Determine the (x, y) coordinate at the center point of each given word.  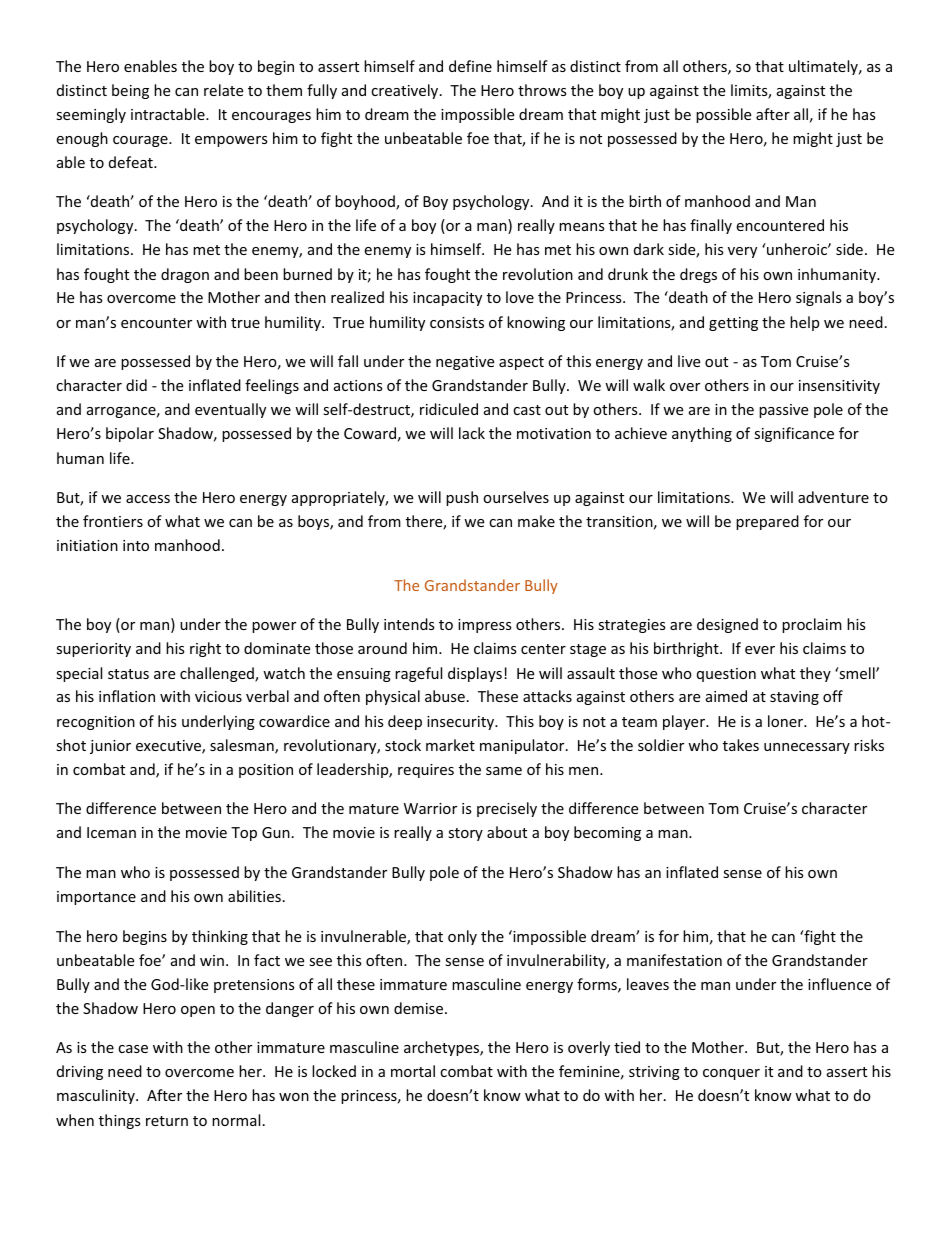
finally (711, 226)
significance (794, 434)
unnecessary (807, 748)
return (167, 1121)
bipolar (130, 434)
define (470, 66)
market (450, 745)
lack (472, 433)
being (130, 91)
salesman (243, 746)
